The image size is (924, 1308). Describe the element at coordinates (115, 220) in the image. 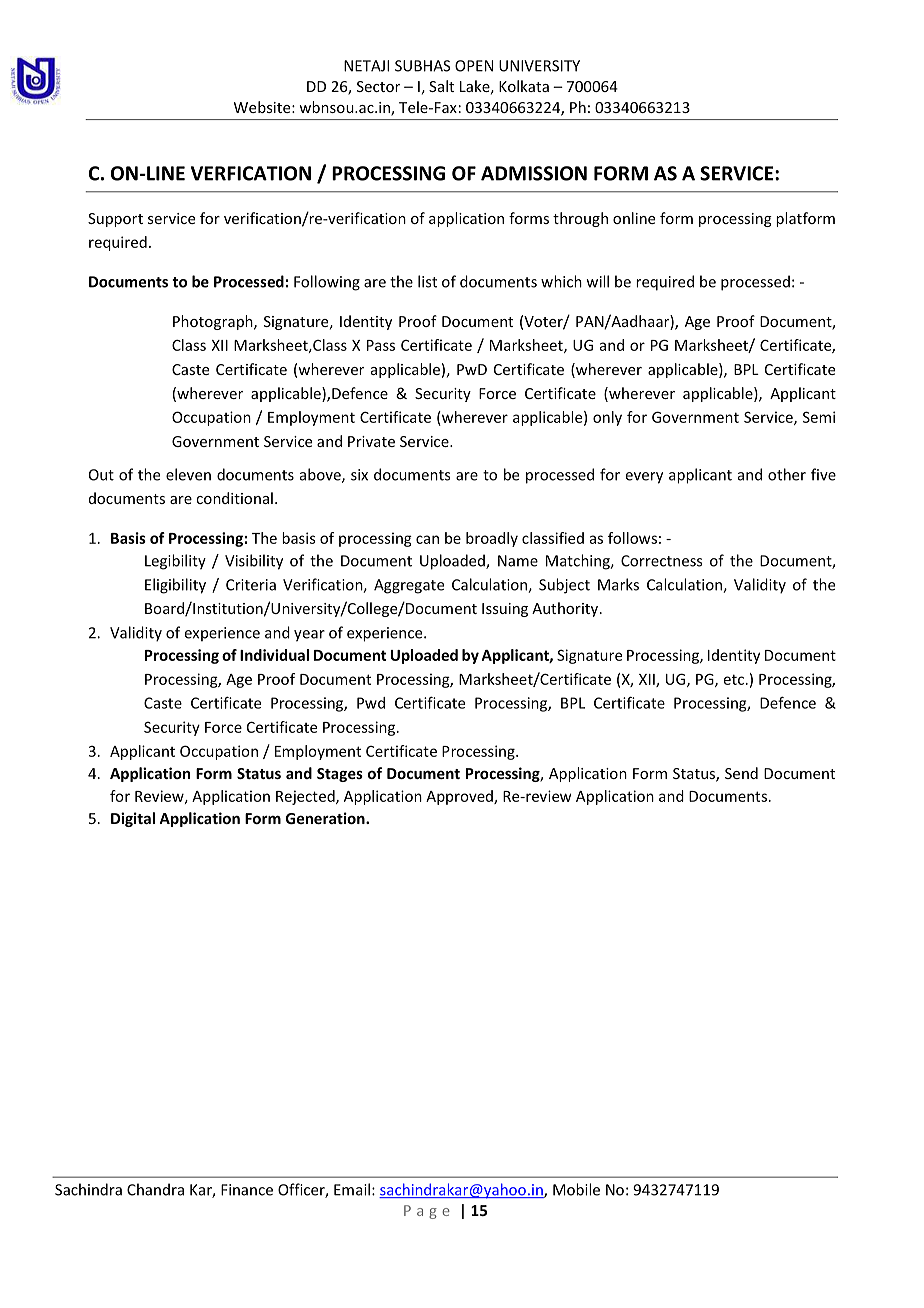

I see `Support` at that location.
